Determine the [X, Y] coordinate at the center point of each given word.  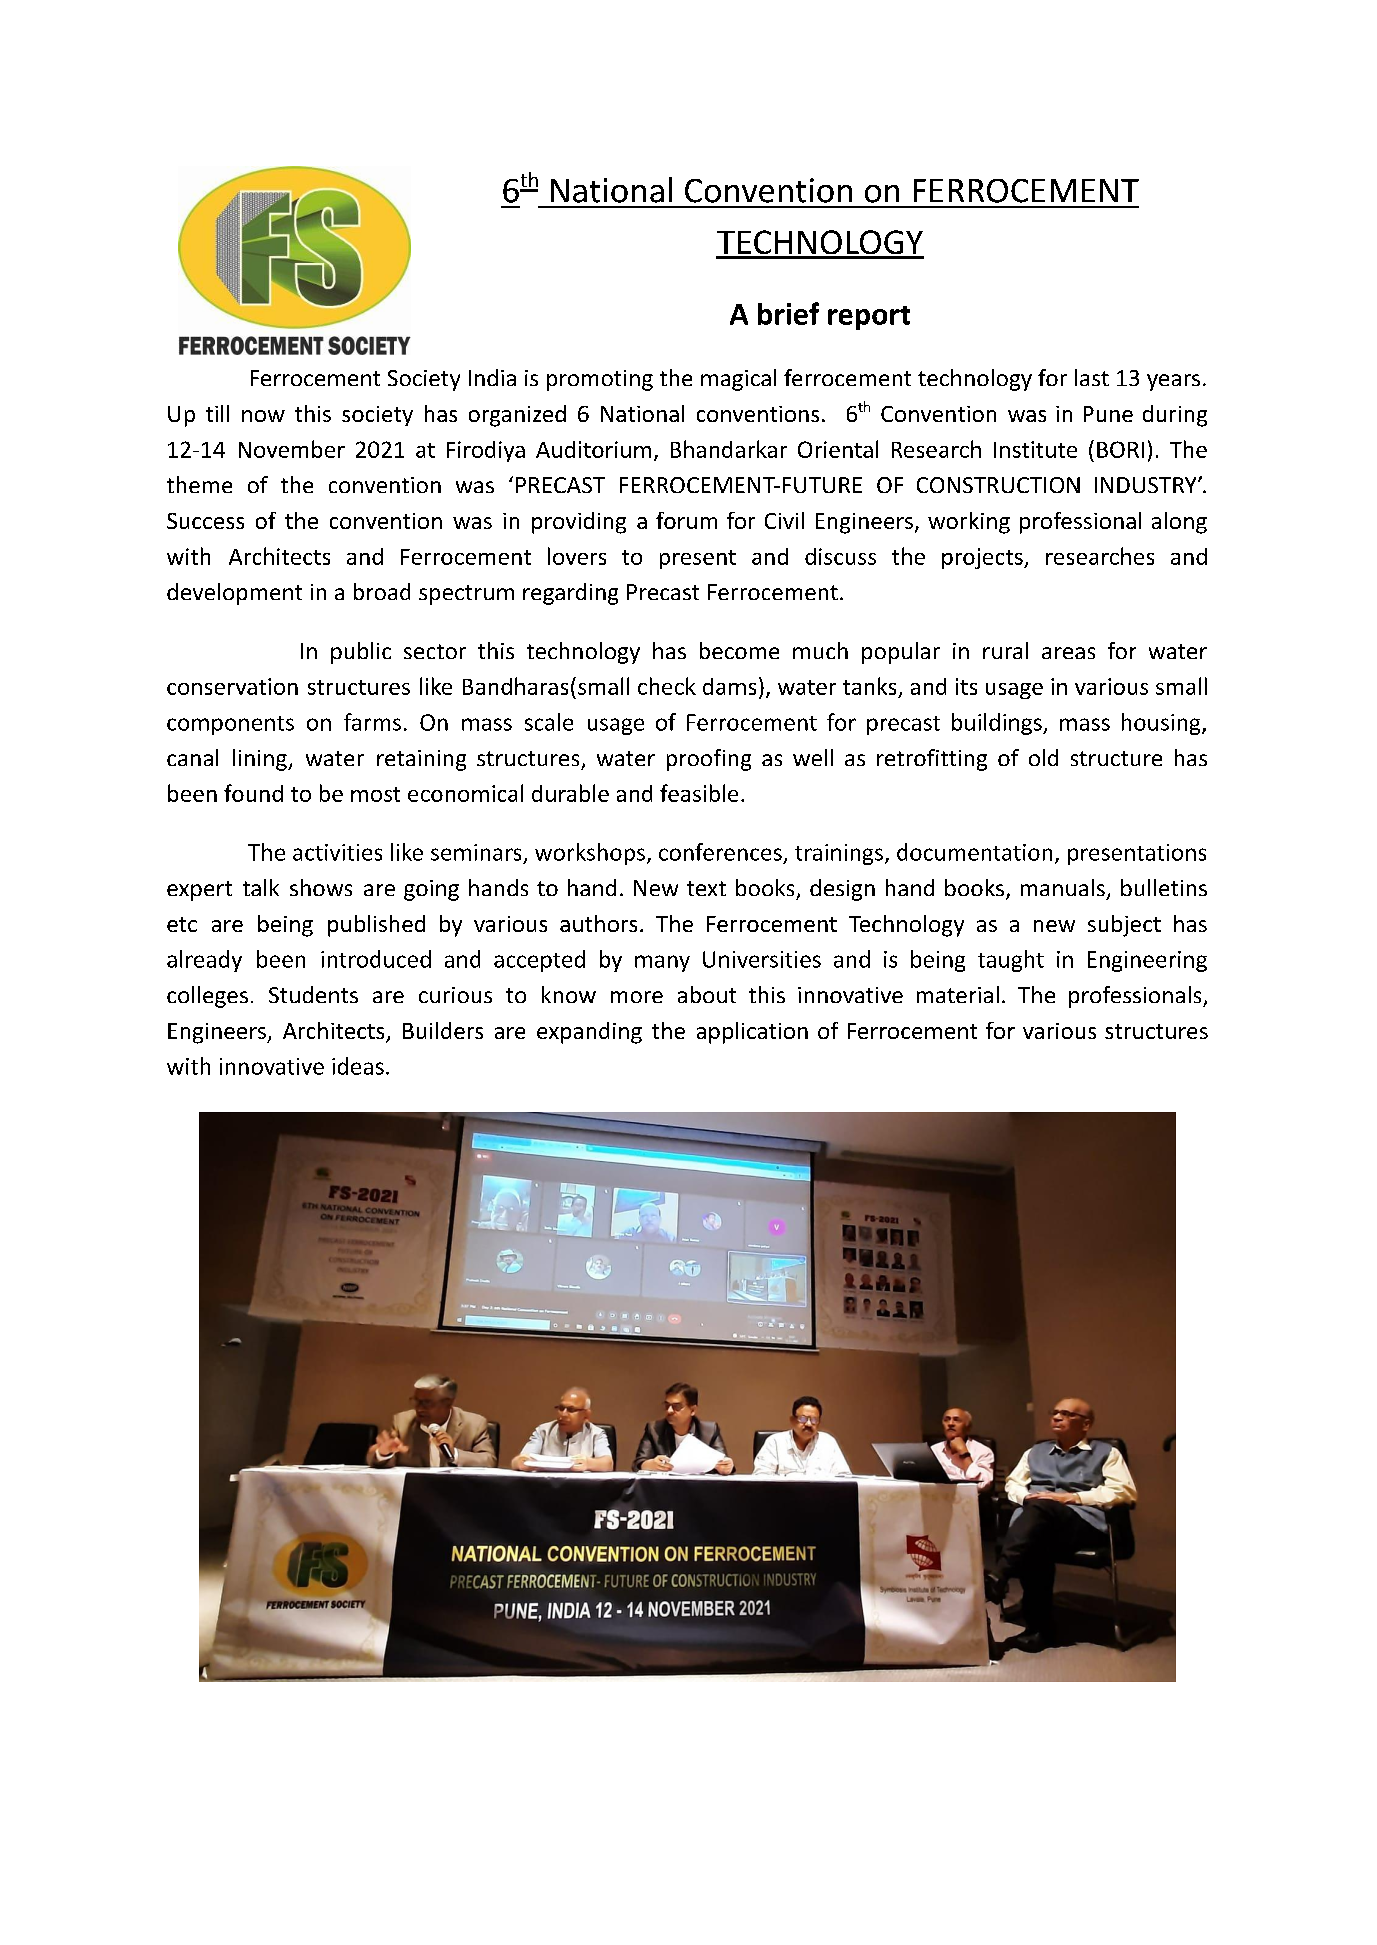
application [752, 1033]
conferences [720, 852]
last [1092, 377]
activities [337, 852]
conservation [232, 686]
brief [788, 313]
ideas [358, 1066]
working [969, 523]
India [492, 377]
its [966, 686]
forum [686, 520]
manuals [1063, 887]
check [667, 686]
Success [205, 521]
